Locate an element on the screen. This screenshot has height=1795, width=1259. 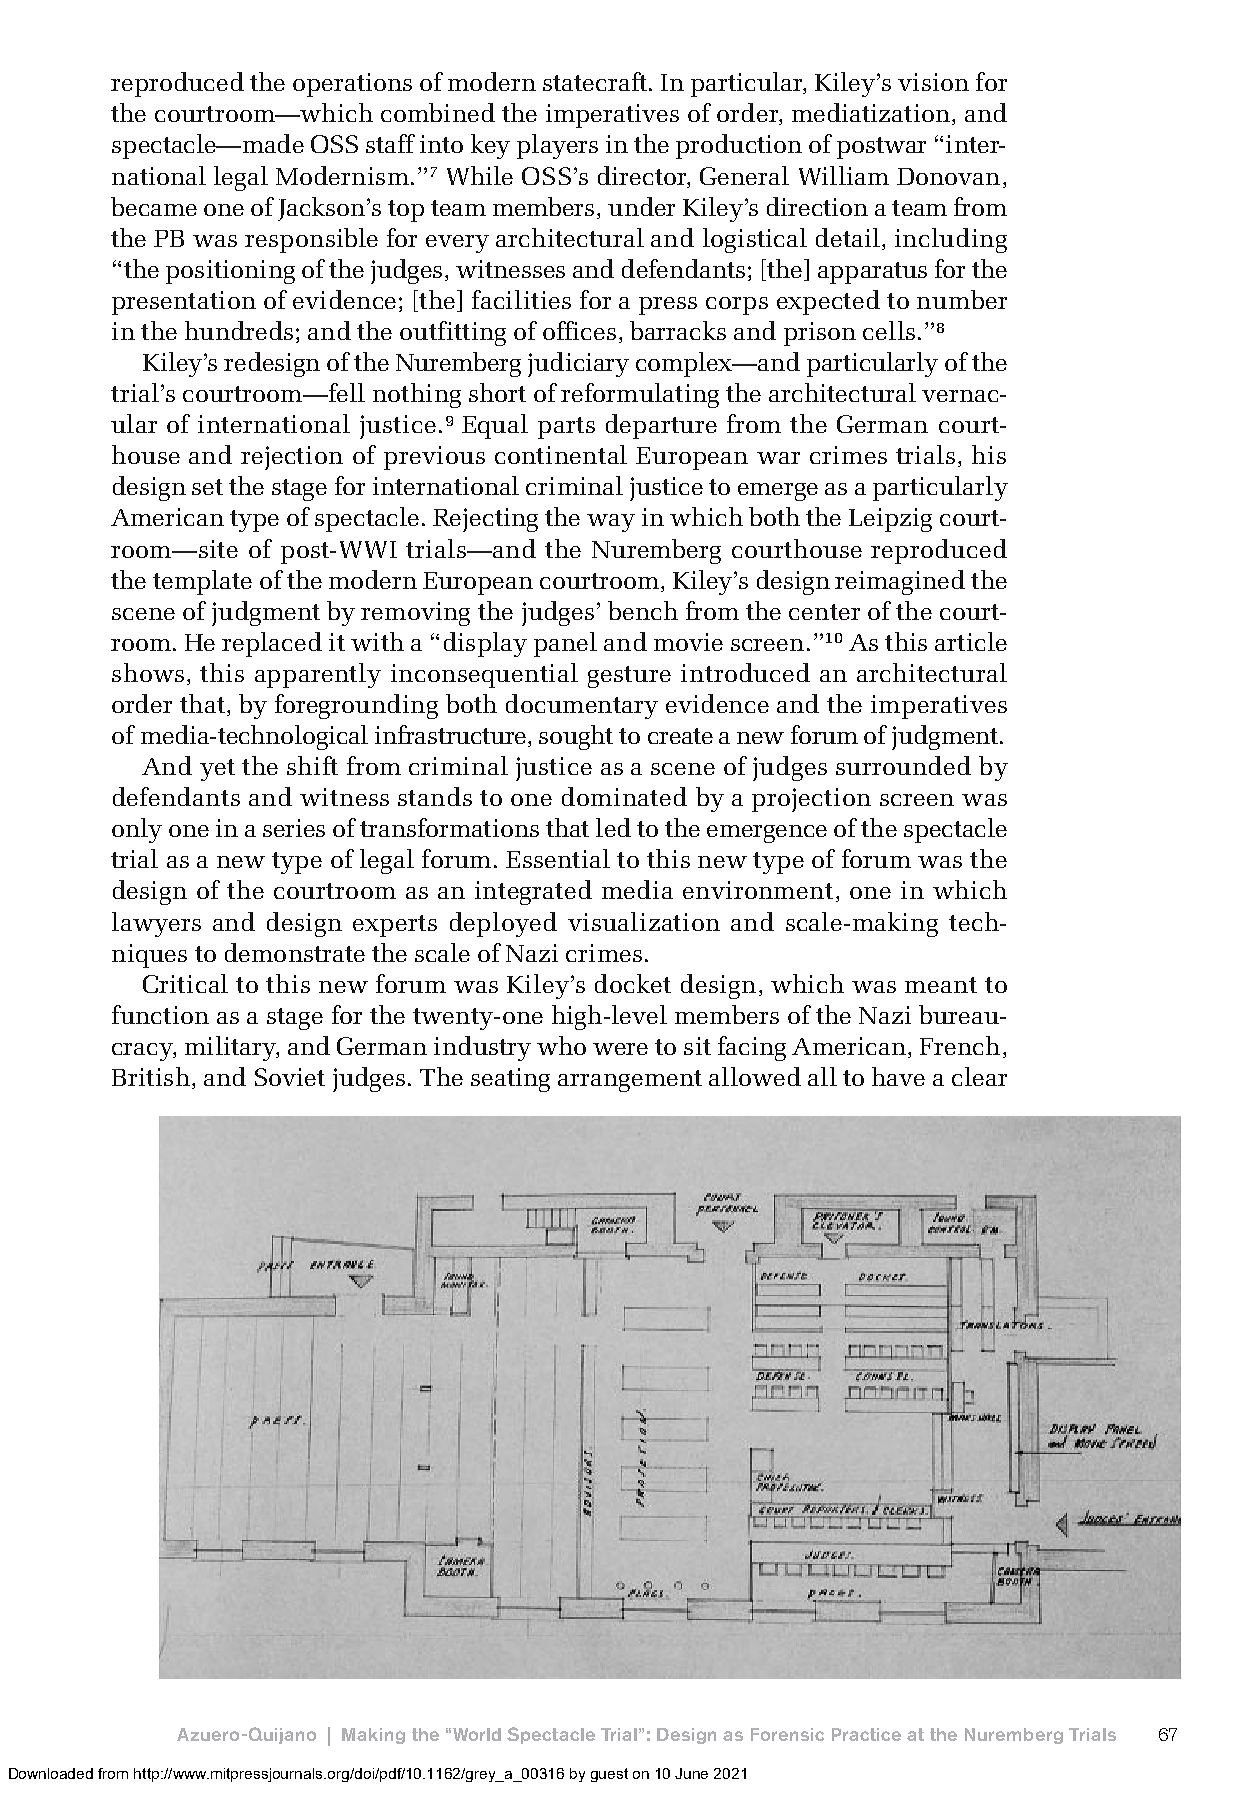
Practice is located at coordinates (866, 1734).
